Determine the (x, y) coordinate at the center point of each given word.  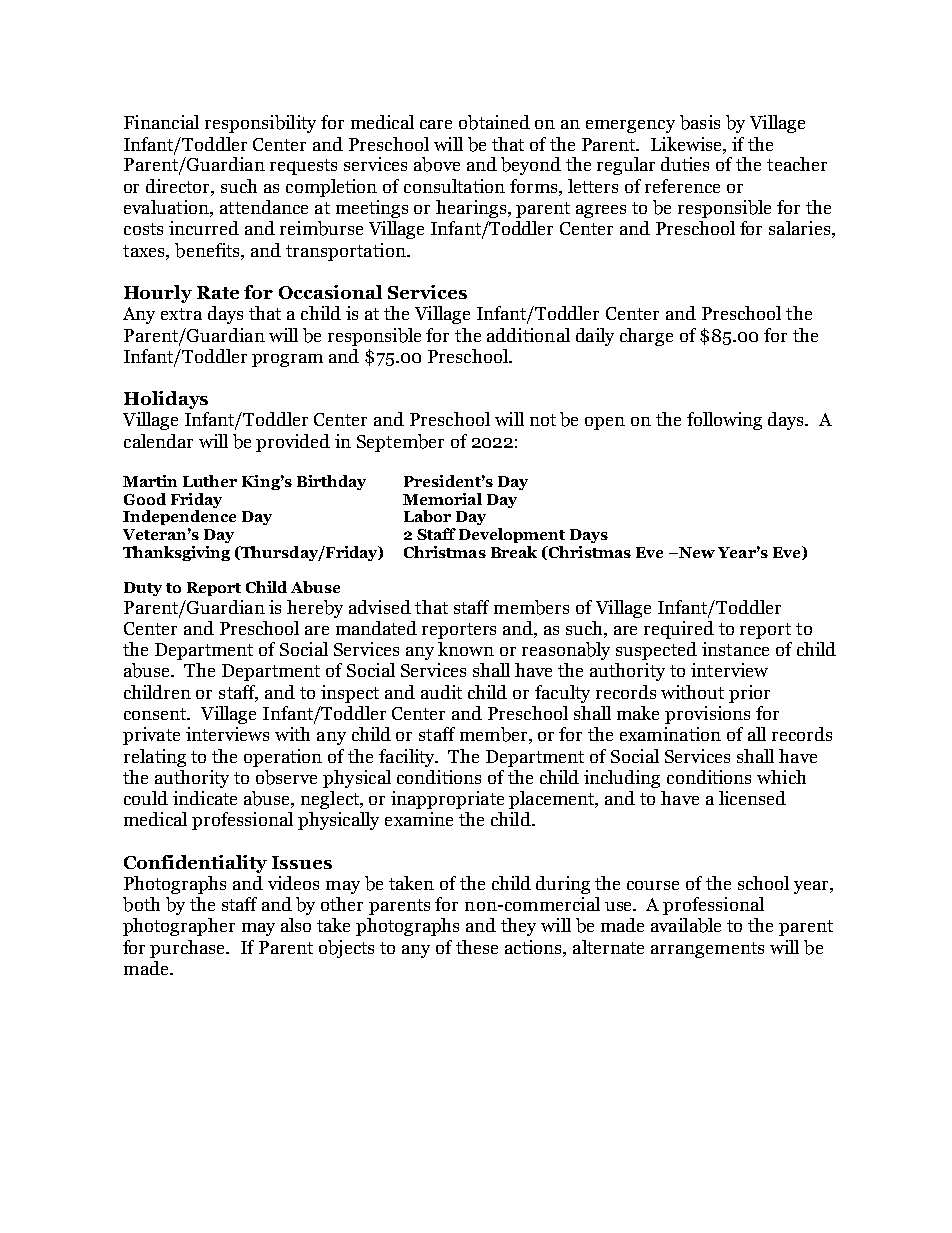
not (543, 420)
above (437, 164)
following (724, 421)
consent (157, 714)
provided (293, 443)
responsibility (260, 124)
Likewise (687, 144)
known (466, 649)
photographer (179, 927)
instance (735, 649)
